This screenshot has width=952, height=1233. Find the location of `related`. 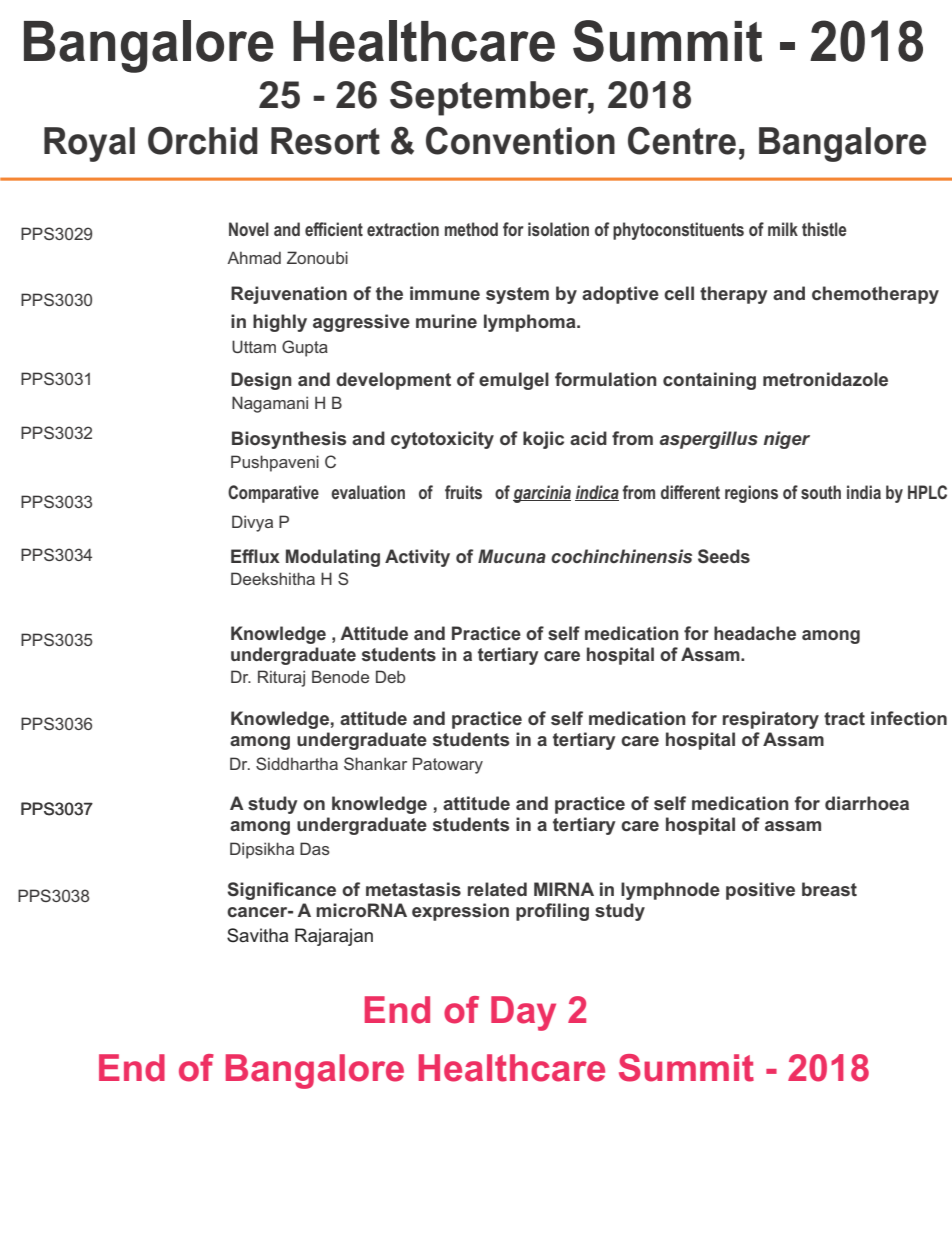

related is located at coordinates (497, 889).
